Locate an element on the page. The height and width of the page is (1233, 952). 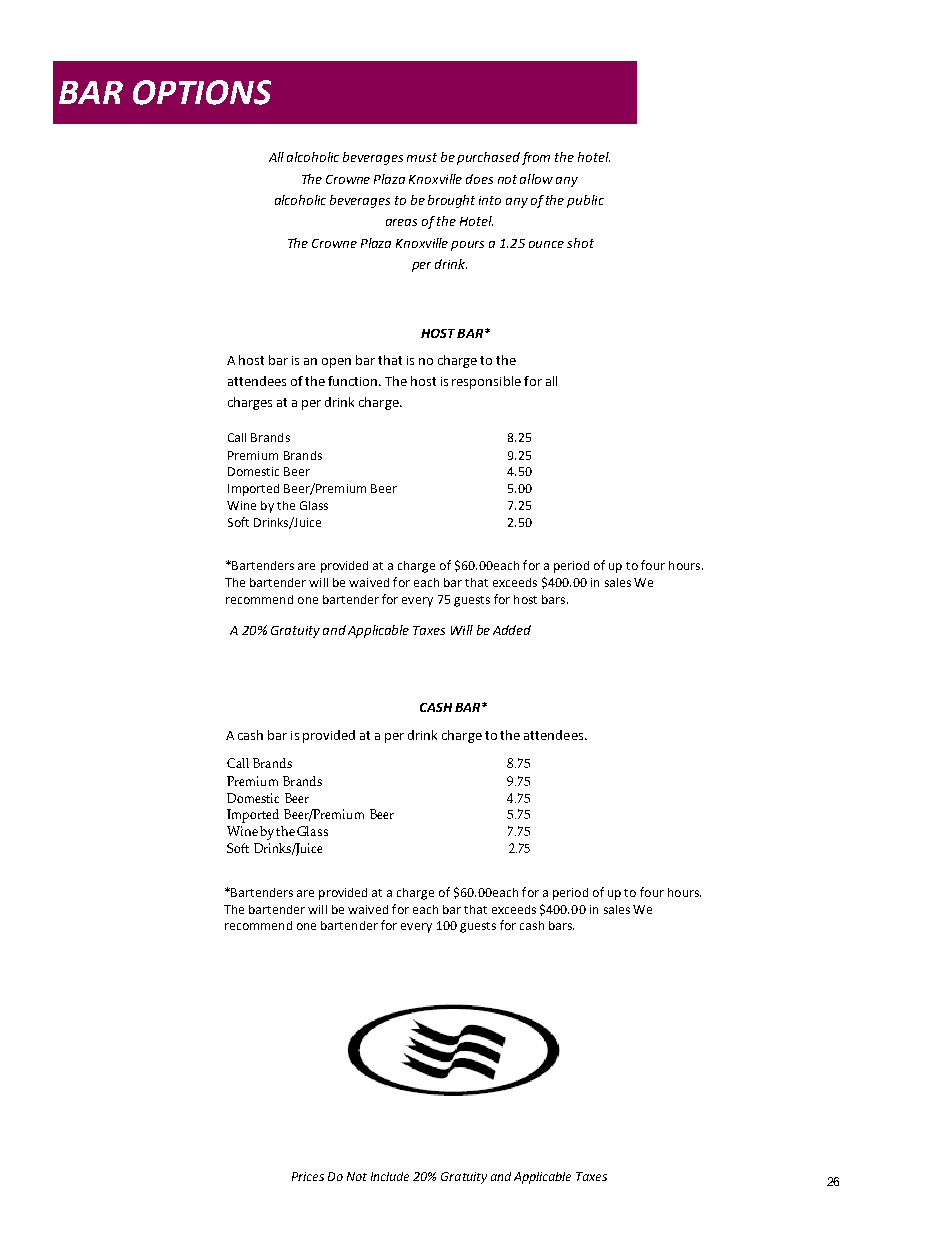
Added is located at coordinates (512, 630).
